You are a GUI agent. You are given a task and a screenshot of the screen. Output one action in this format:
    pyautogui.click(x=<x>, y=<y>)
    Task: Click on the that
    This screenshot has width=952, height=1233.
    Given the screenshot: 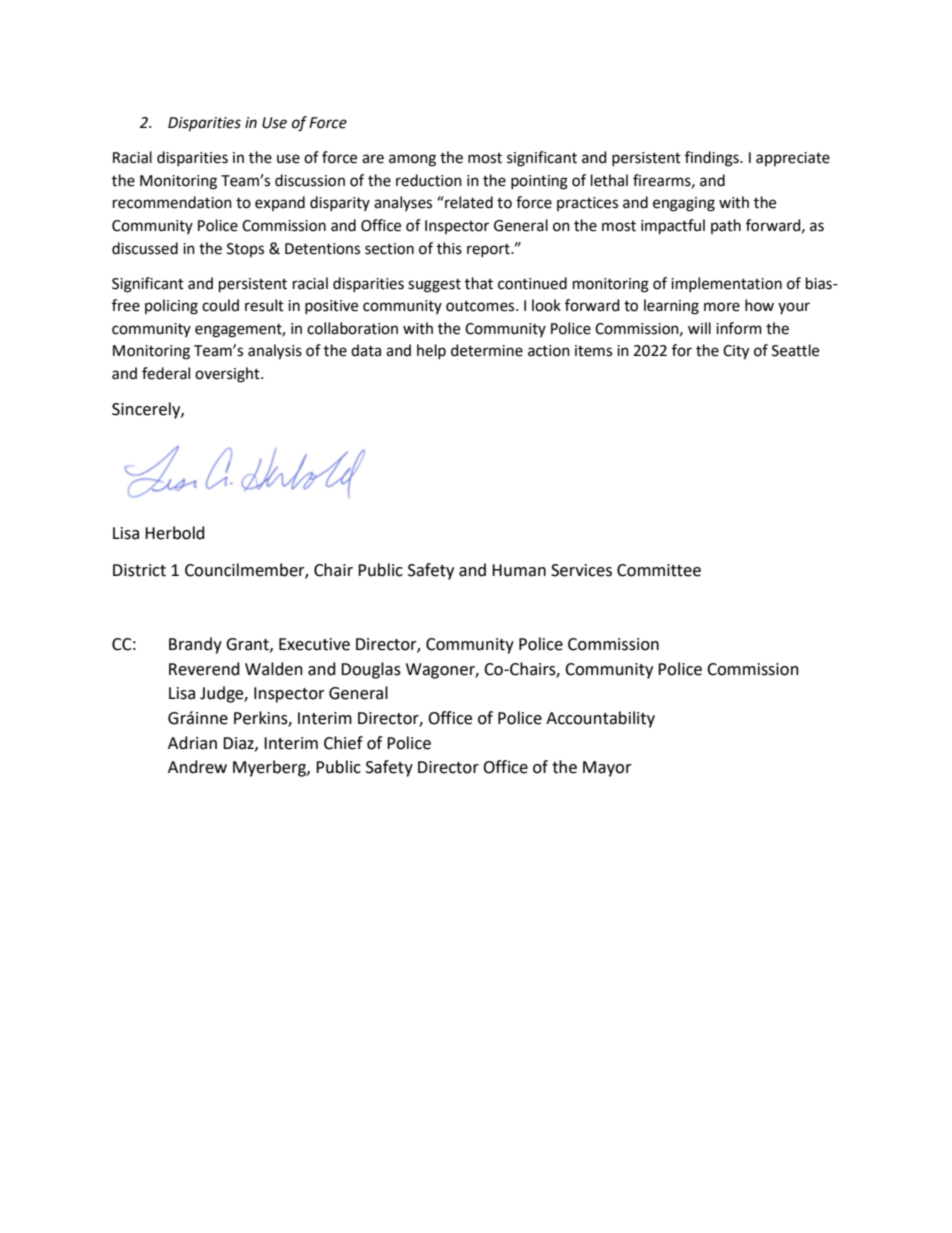 What is the action you would take?
    pyautogui.click(x=479, y=283)
